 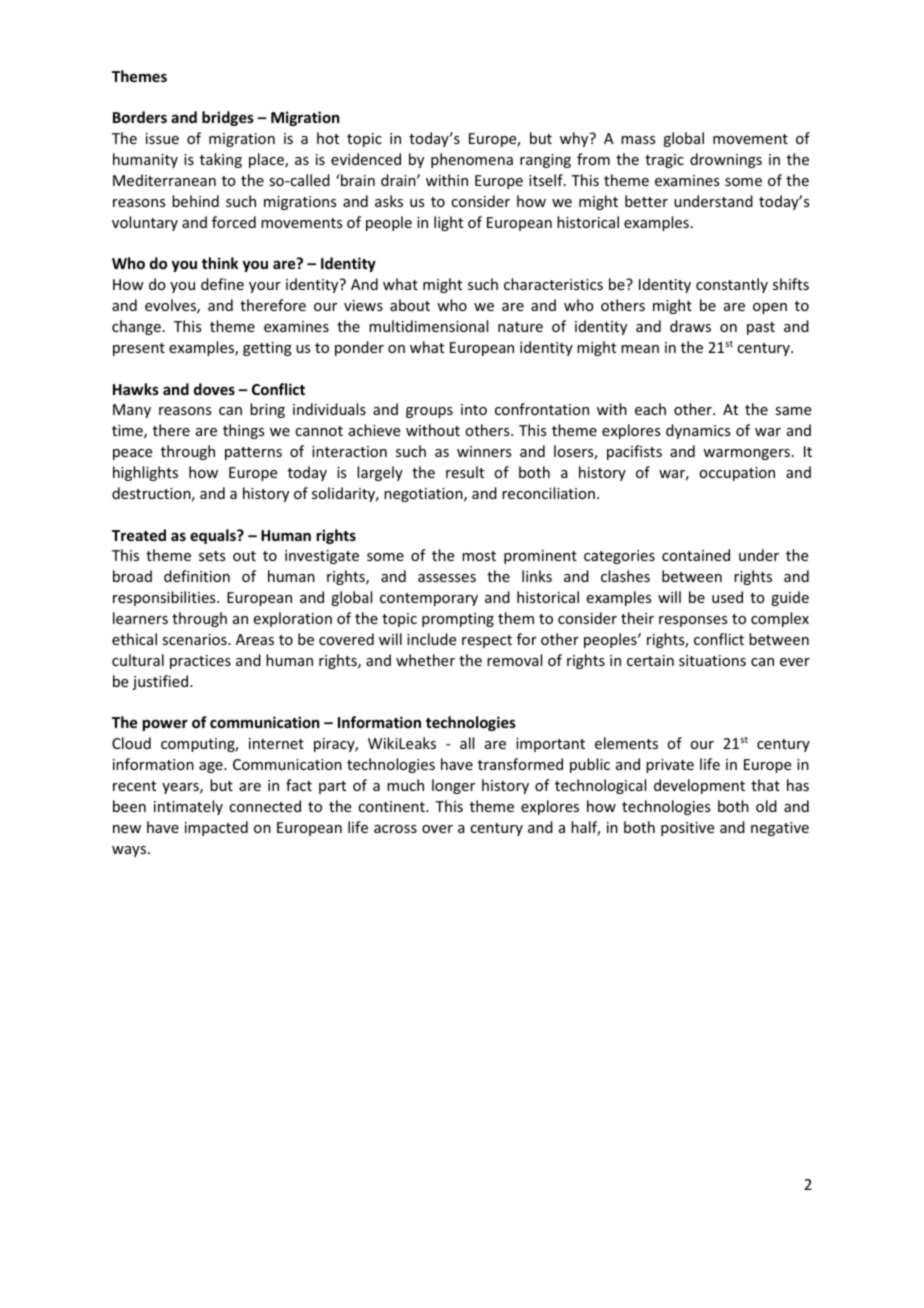 I want to click on impacted, so click(x=216, y=828).
